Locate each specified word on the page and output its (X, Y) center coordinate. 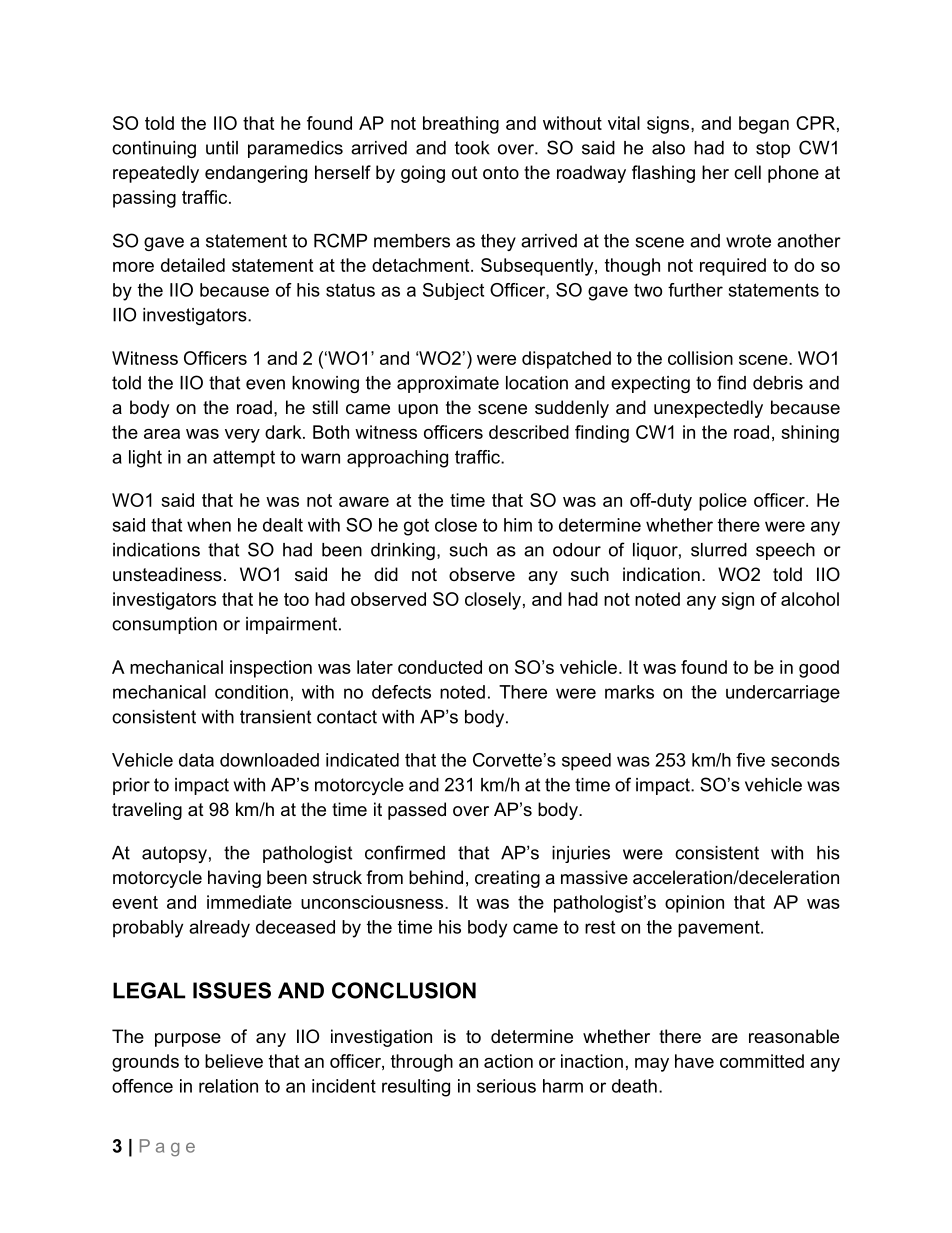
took (472, 148)
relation (228, 1086)
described (529, 432)
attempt (244, 459)
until (222, 148)
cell (747, 172)
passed (417, 811)
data (196, 760)
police (723, 502)
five (750, 760)
